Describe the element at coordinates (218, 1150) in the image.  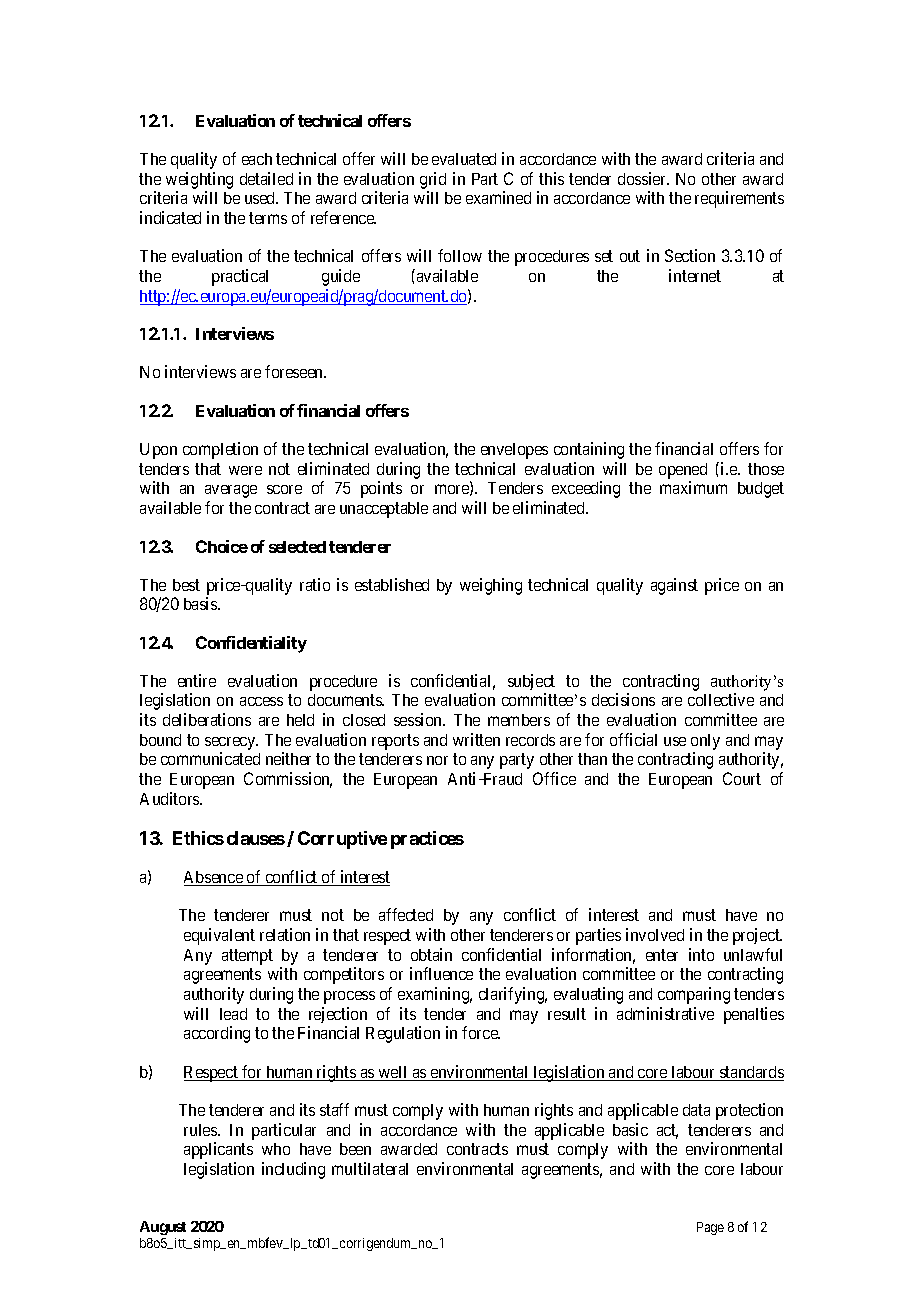
I see `applicants` at that location.
